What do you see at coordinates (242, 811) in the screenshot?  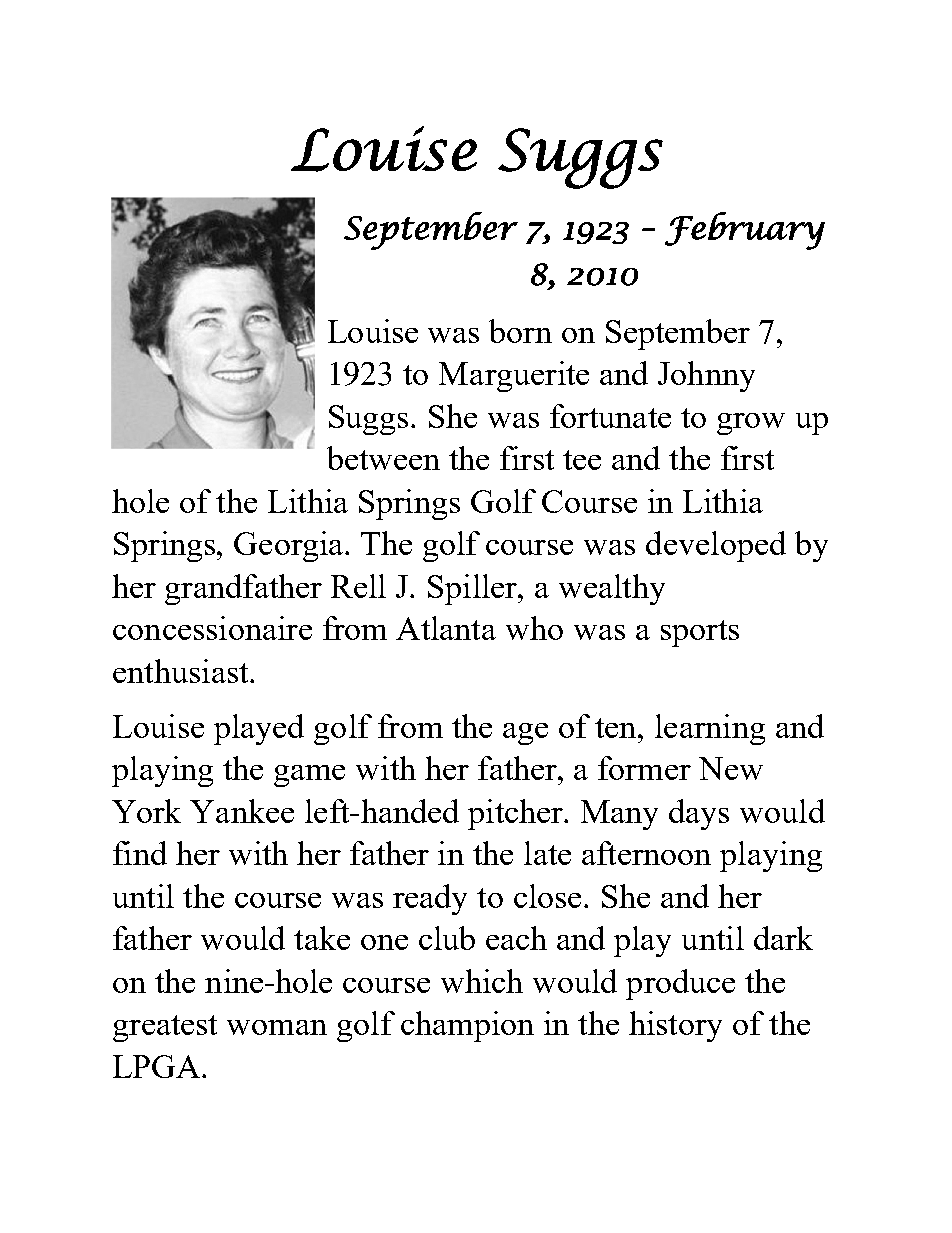 I see `Yankee` at bounding box center [242, 811].
